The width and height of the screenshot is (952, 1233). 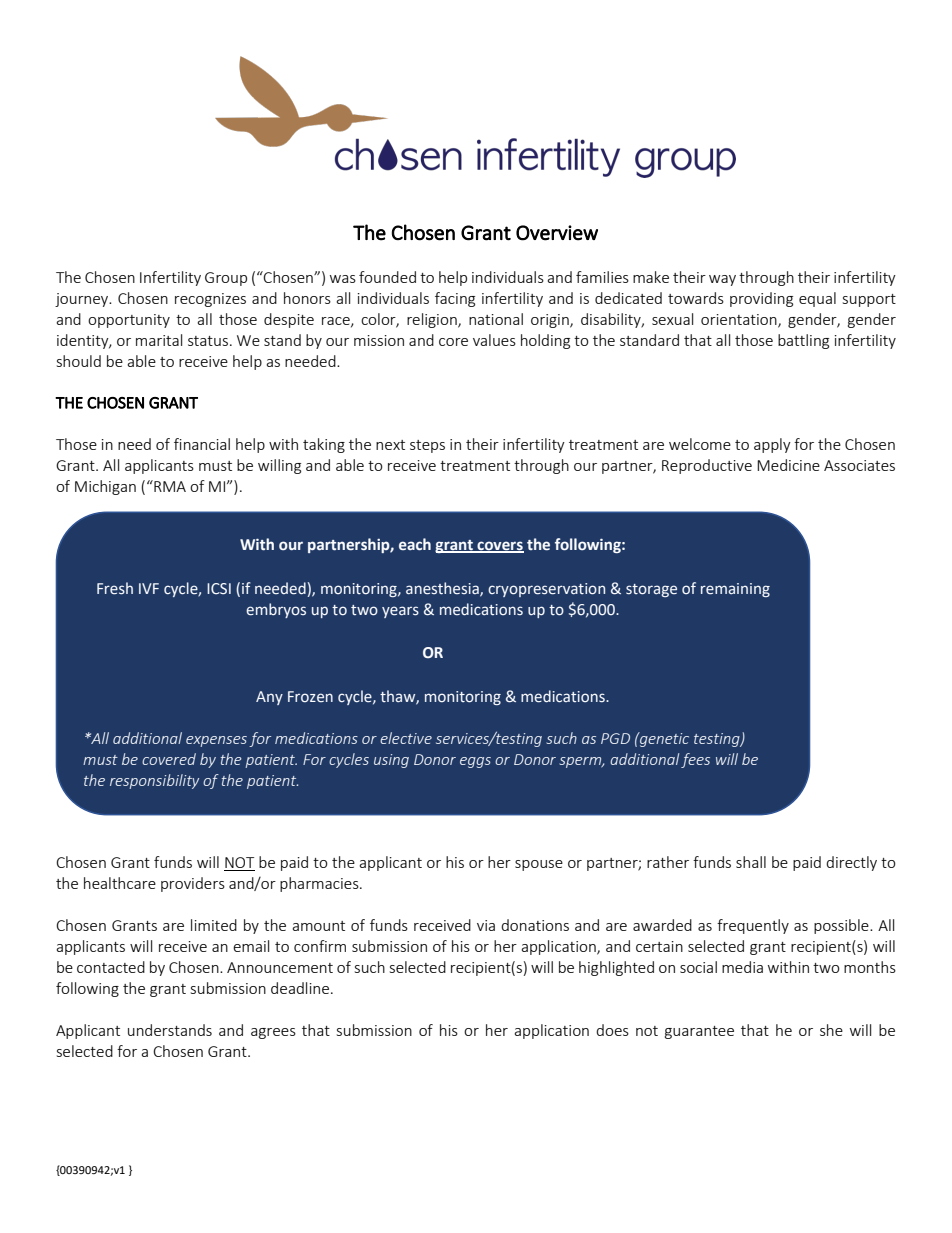 What do you see at coordinates (735, 590) in the screenshot?
I see `remaining` at bounding box center [735, 590].
